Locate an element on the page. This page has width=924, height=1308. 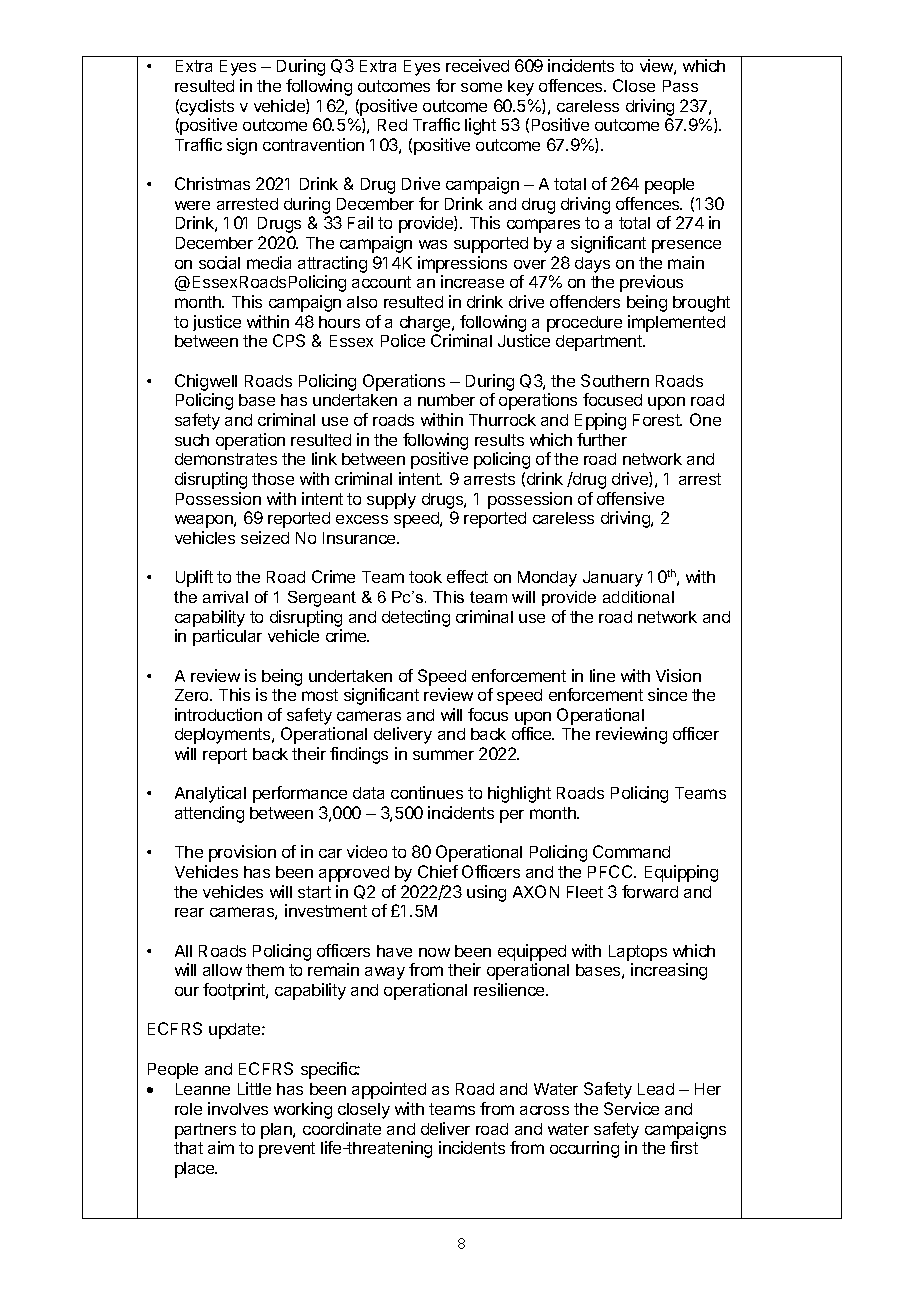
some is located at coordinates (481, 87).
